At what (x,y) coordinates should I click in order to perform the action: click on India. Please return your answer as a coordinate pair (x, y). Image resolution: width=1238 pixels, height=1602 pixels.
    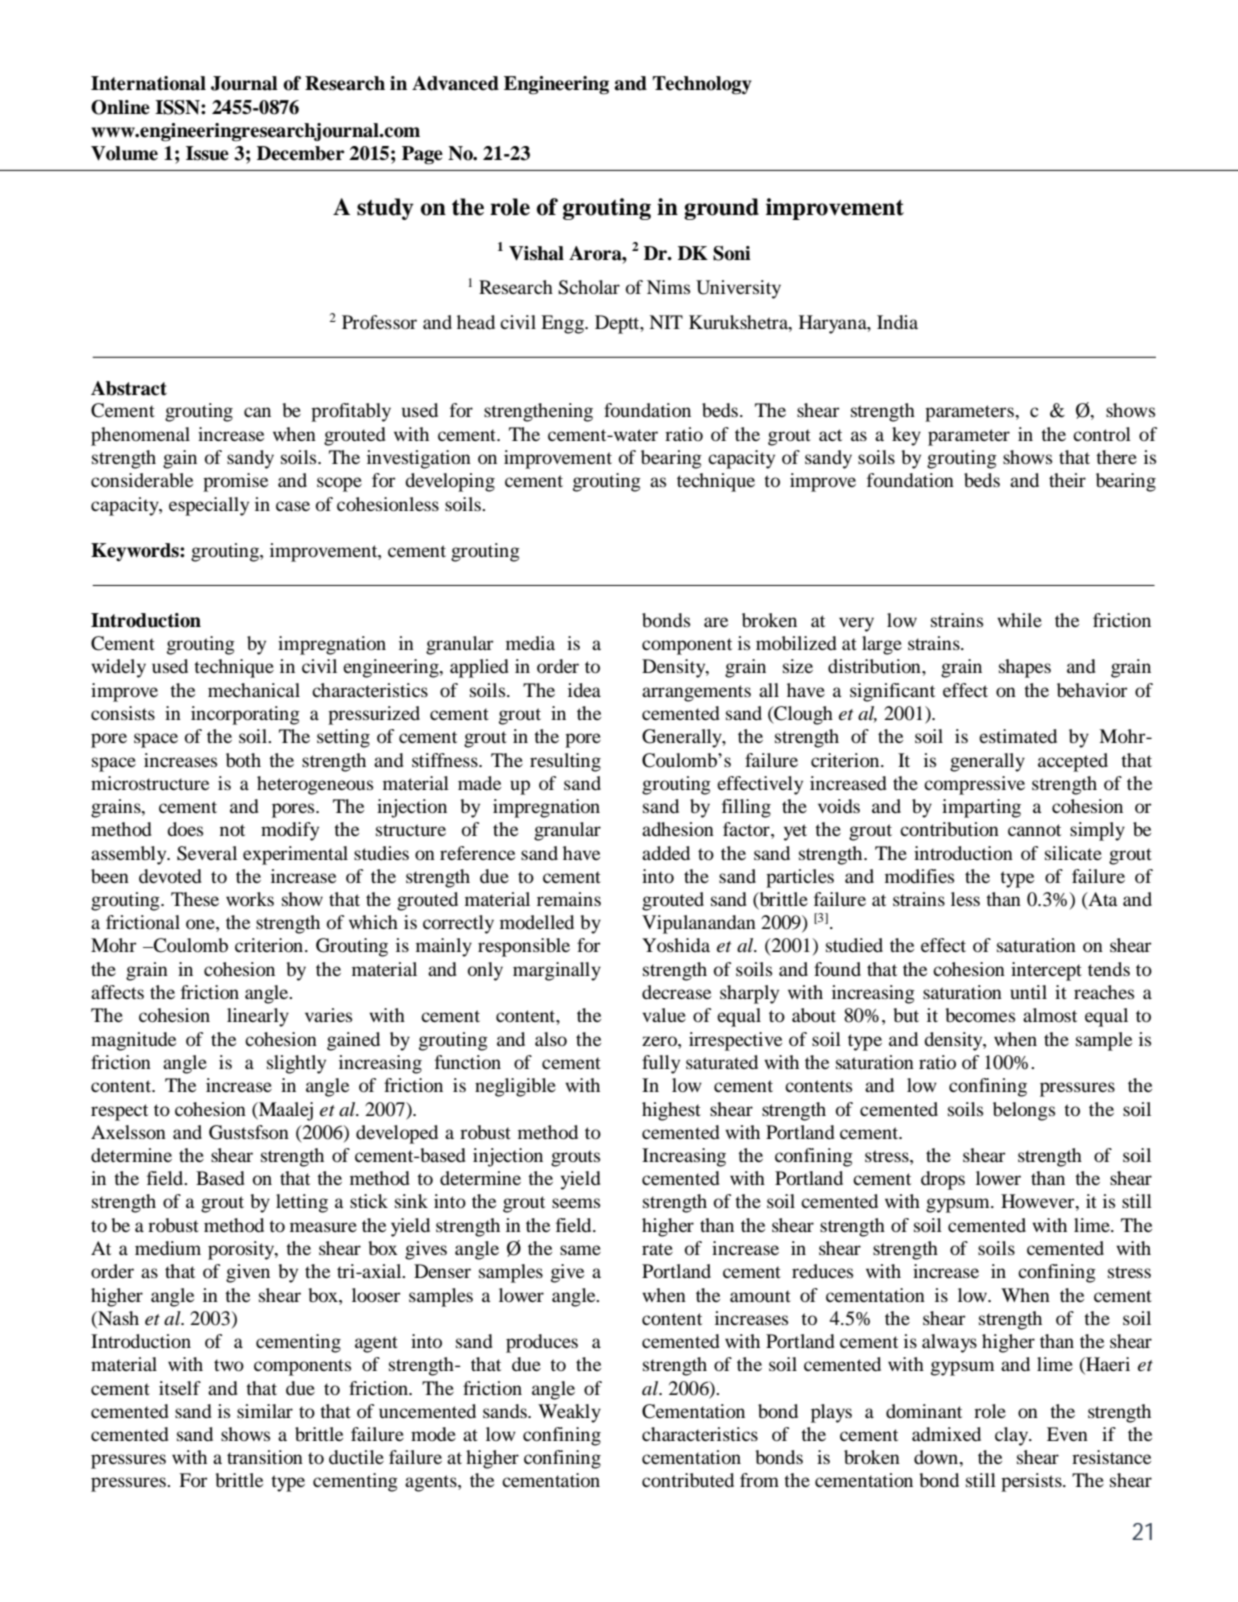
    Looking at the image, I should click on (897, 322).
